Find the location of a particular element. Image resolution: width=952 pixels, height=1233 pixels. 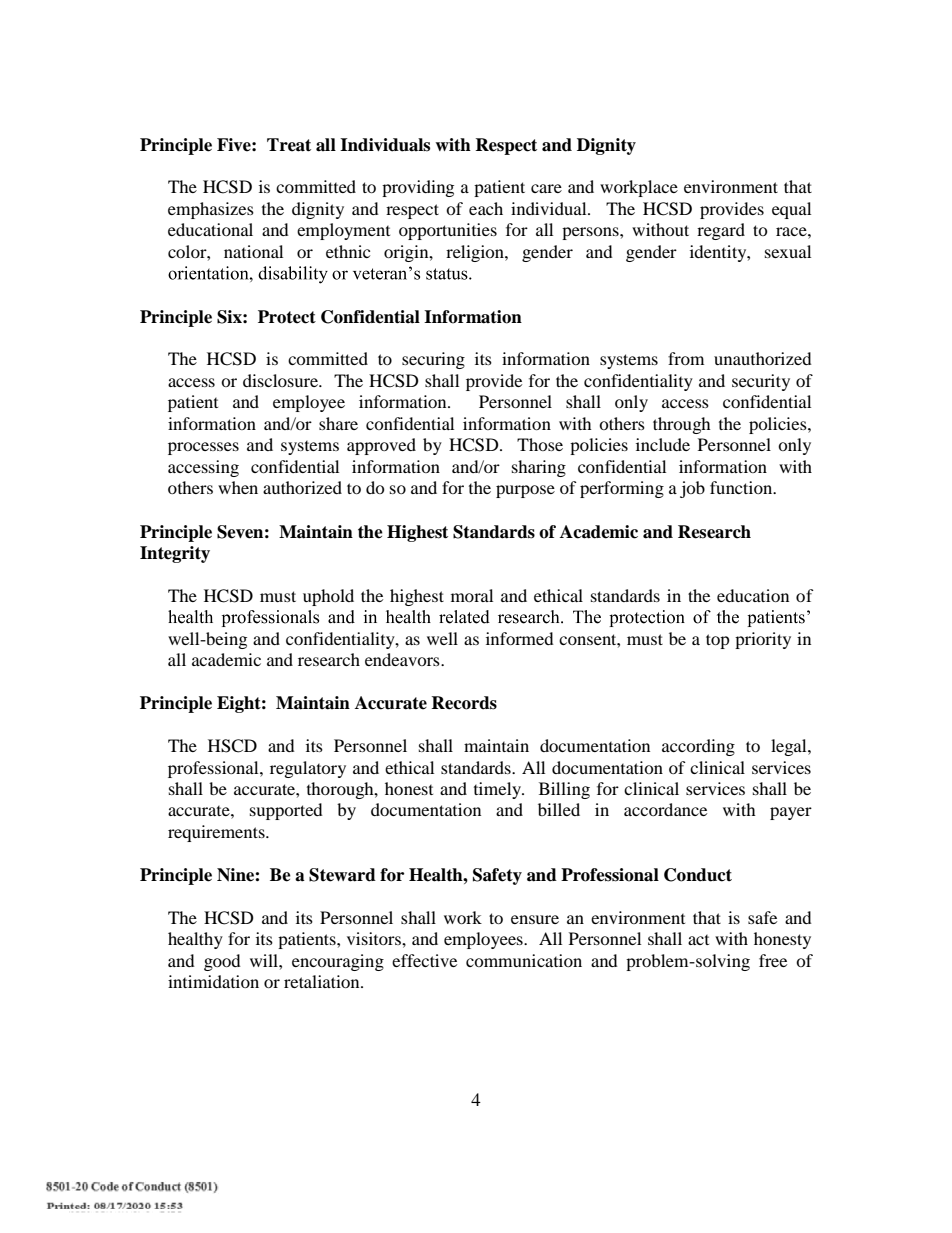

according is located at coordinates (698, 747).
